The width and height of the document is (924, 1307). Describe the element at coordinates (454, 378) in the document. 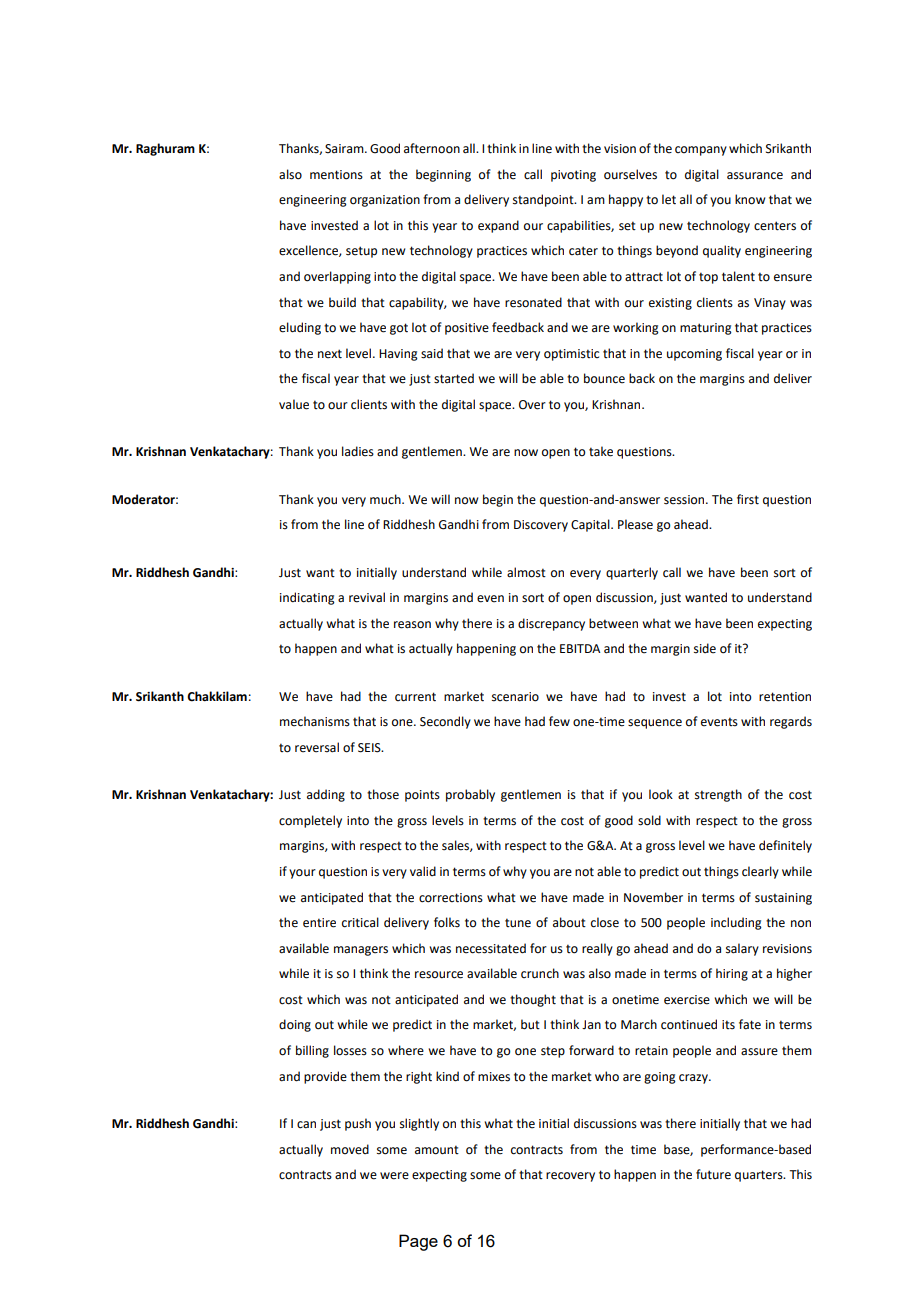

I see `started` at that location.
